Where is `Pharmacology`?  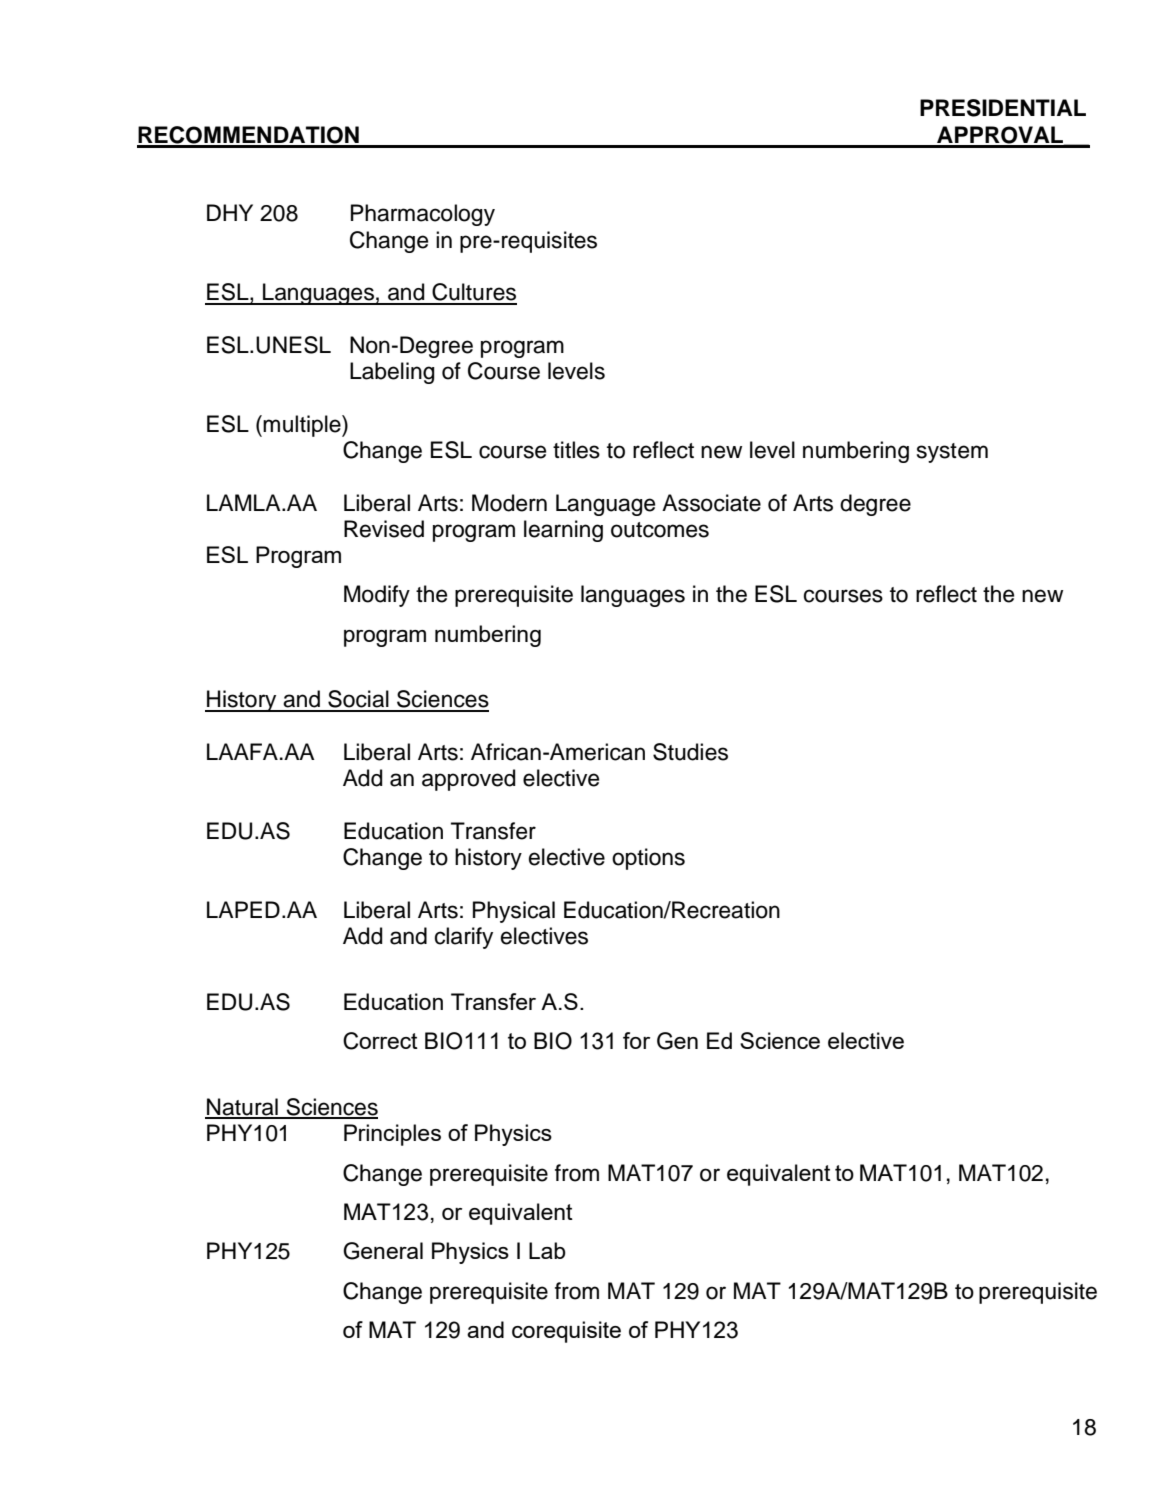
Pharmacology is located at coordinates (423, 215).
